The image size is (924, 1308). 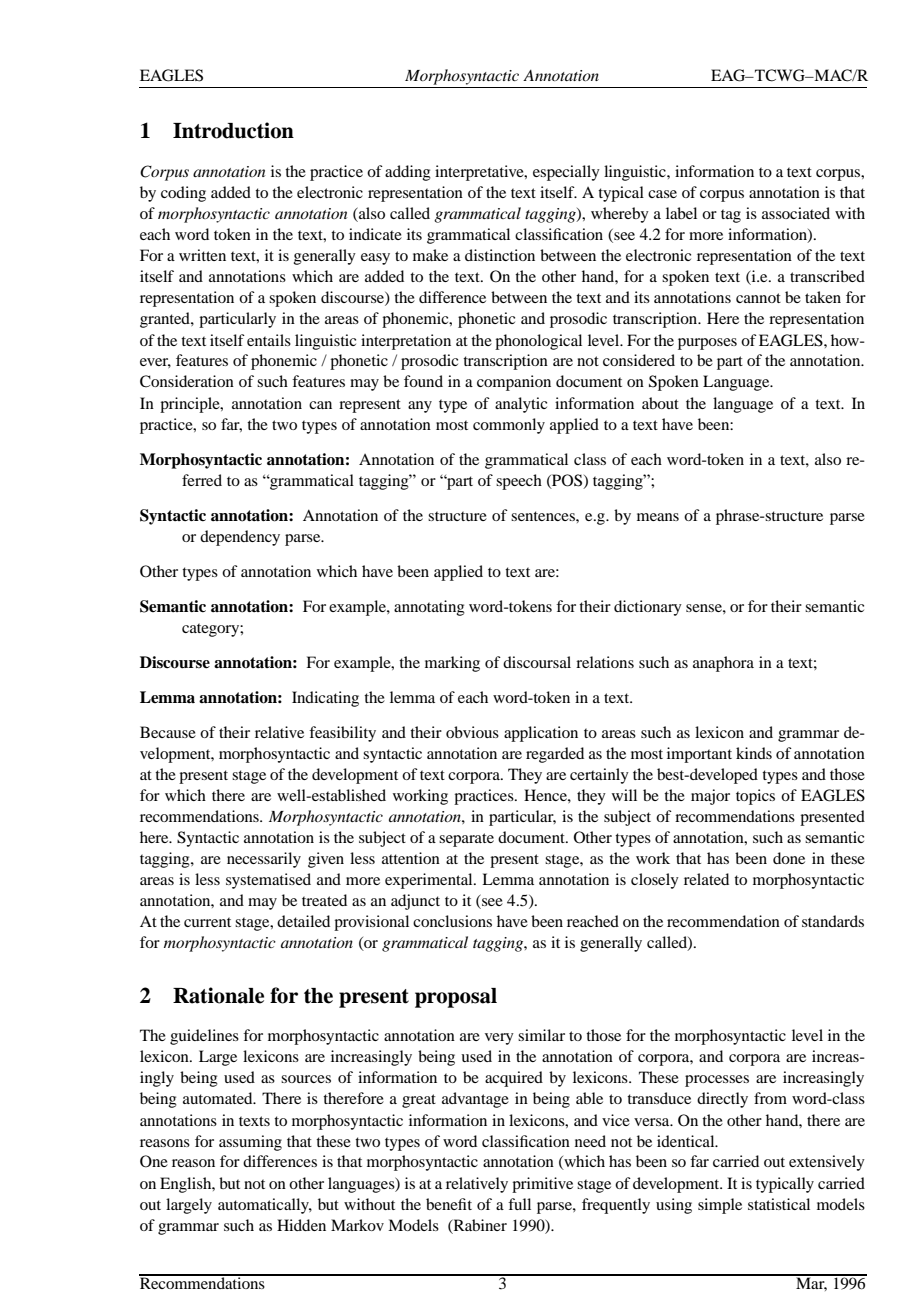 What do you see at coordinates (250, 1143) in the page?
I see `assuming` at bounding box center [250, 1143].
